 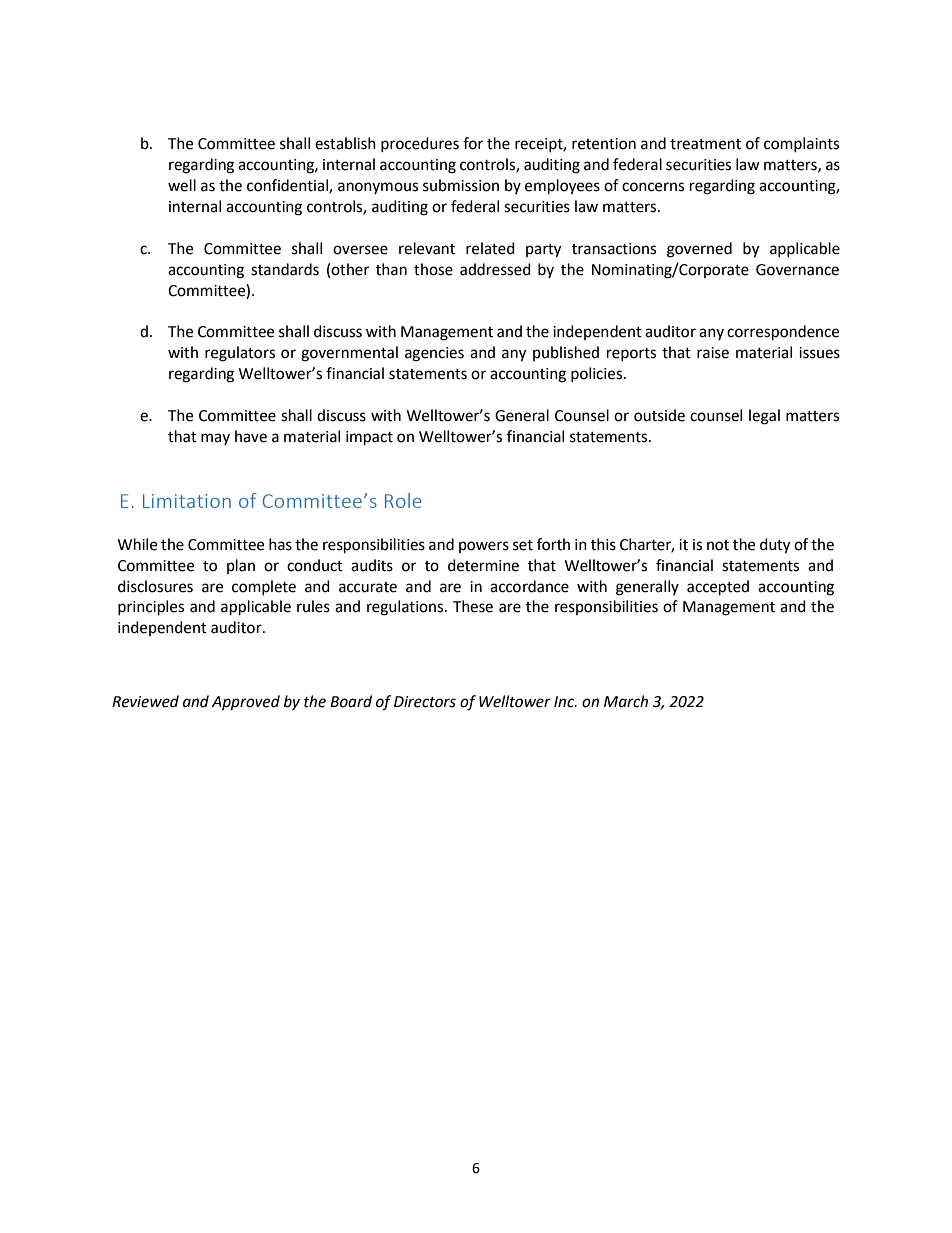 I want to click on standards, so click(x=285, y=269).
